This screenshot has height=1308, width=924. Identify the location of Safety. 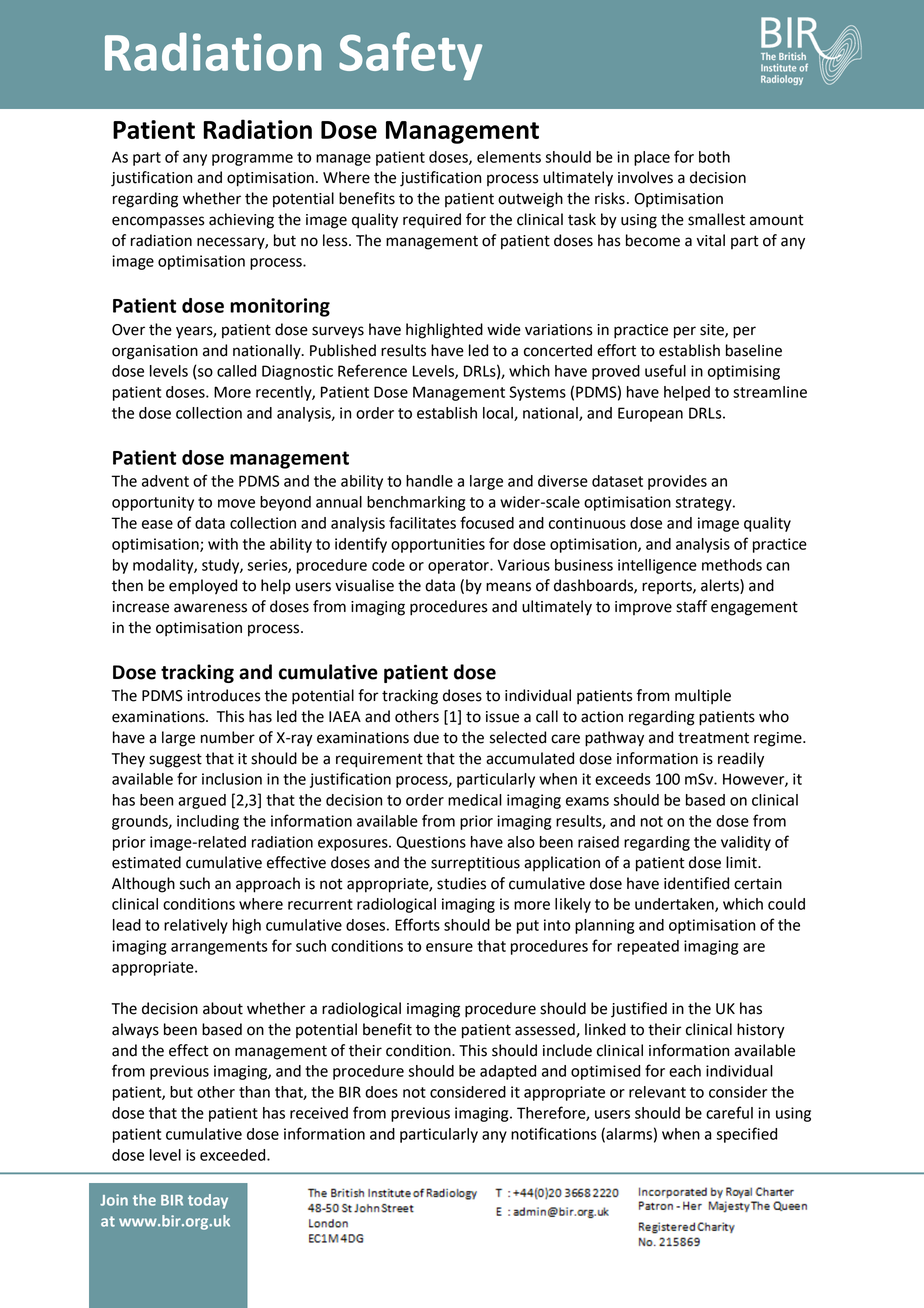
(410, 56).
